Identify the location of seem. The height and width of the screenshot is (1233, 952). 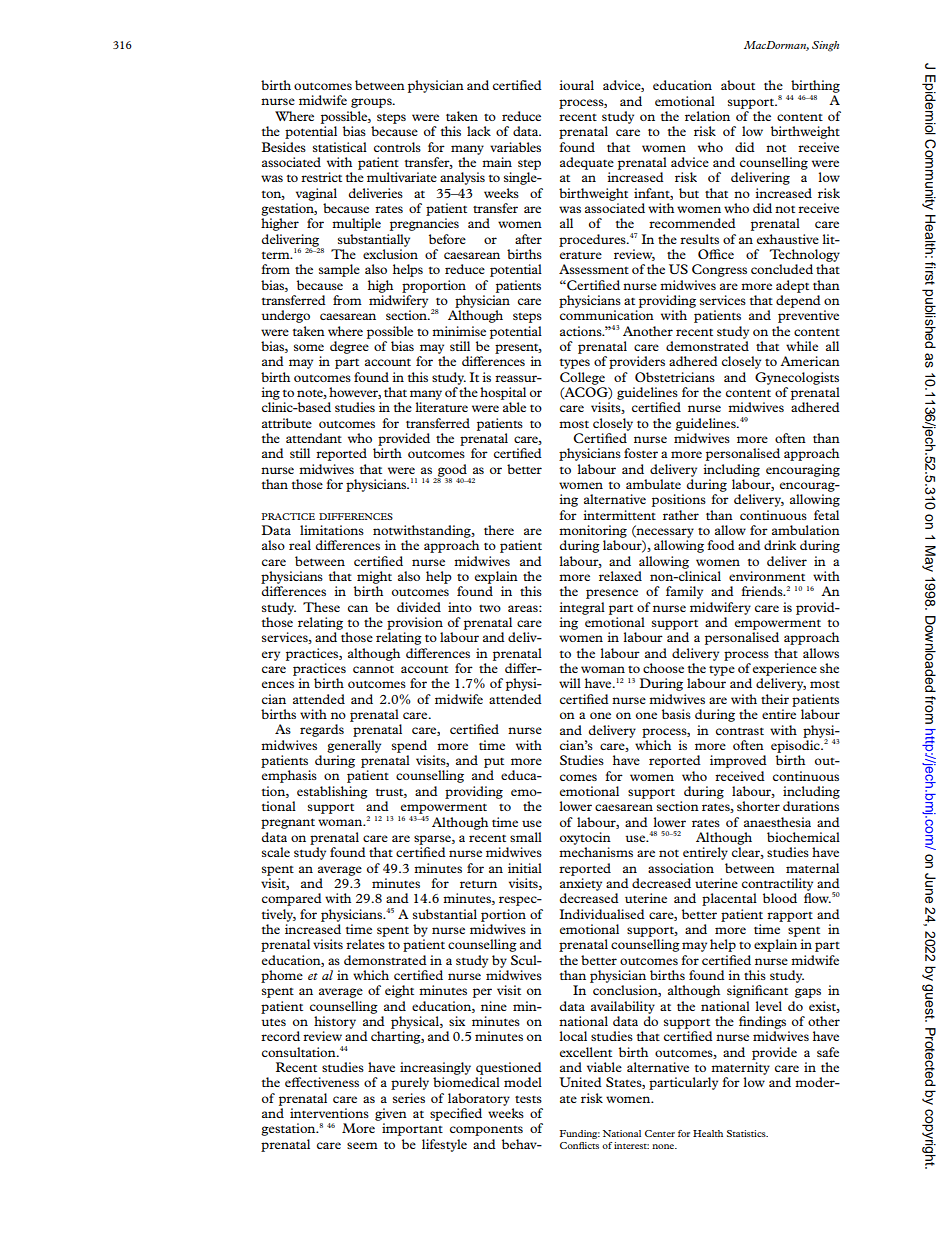
(362, 1145).
